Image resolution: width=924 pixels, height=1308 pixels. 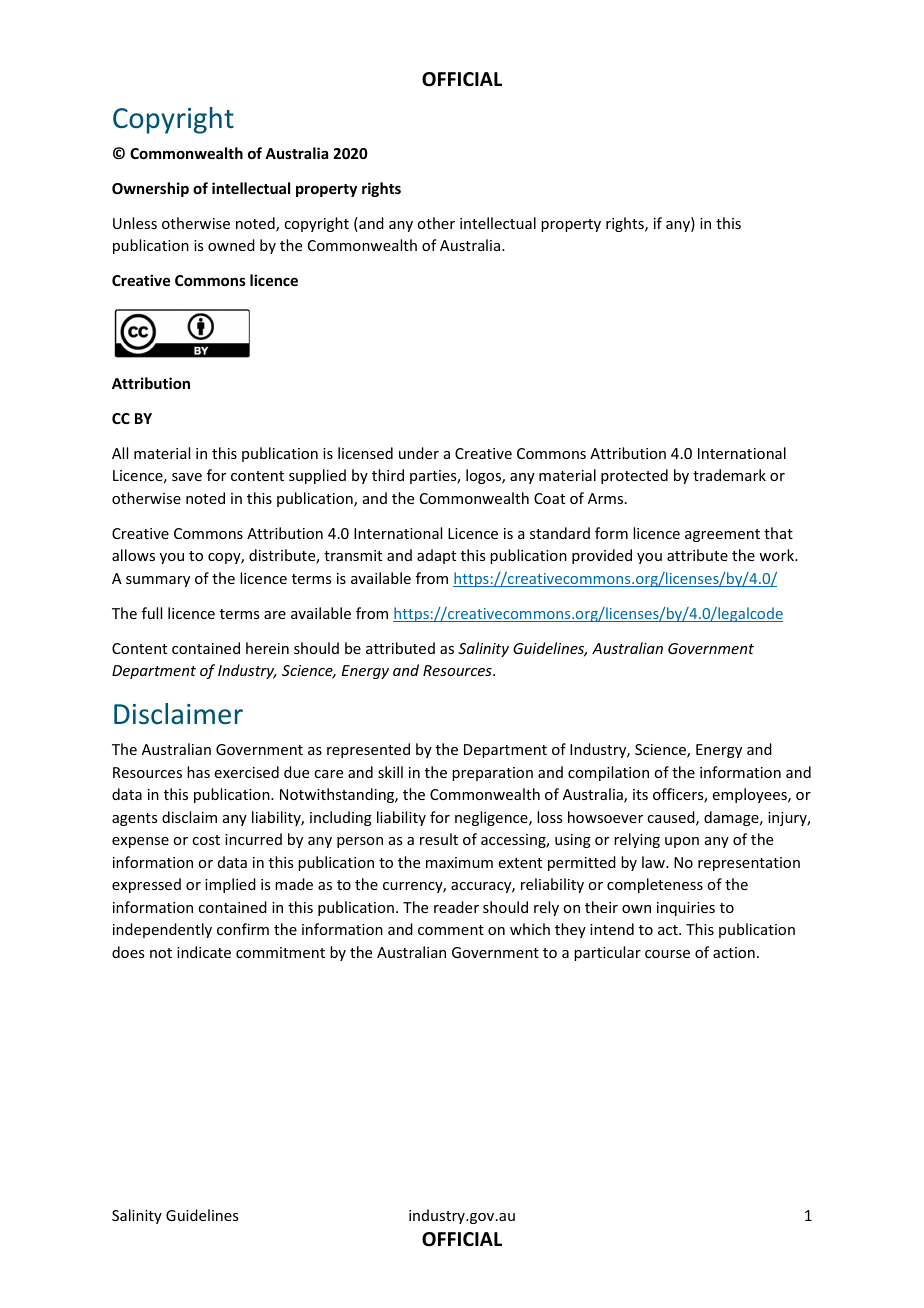 What do you see at coordinates (158, 581) in the screenshot?
I see `summary` at bounding box center [158, 581].
